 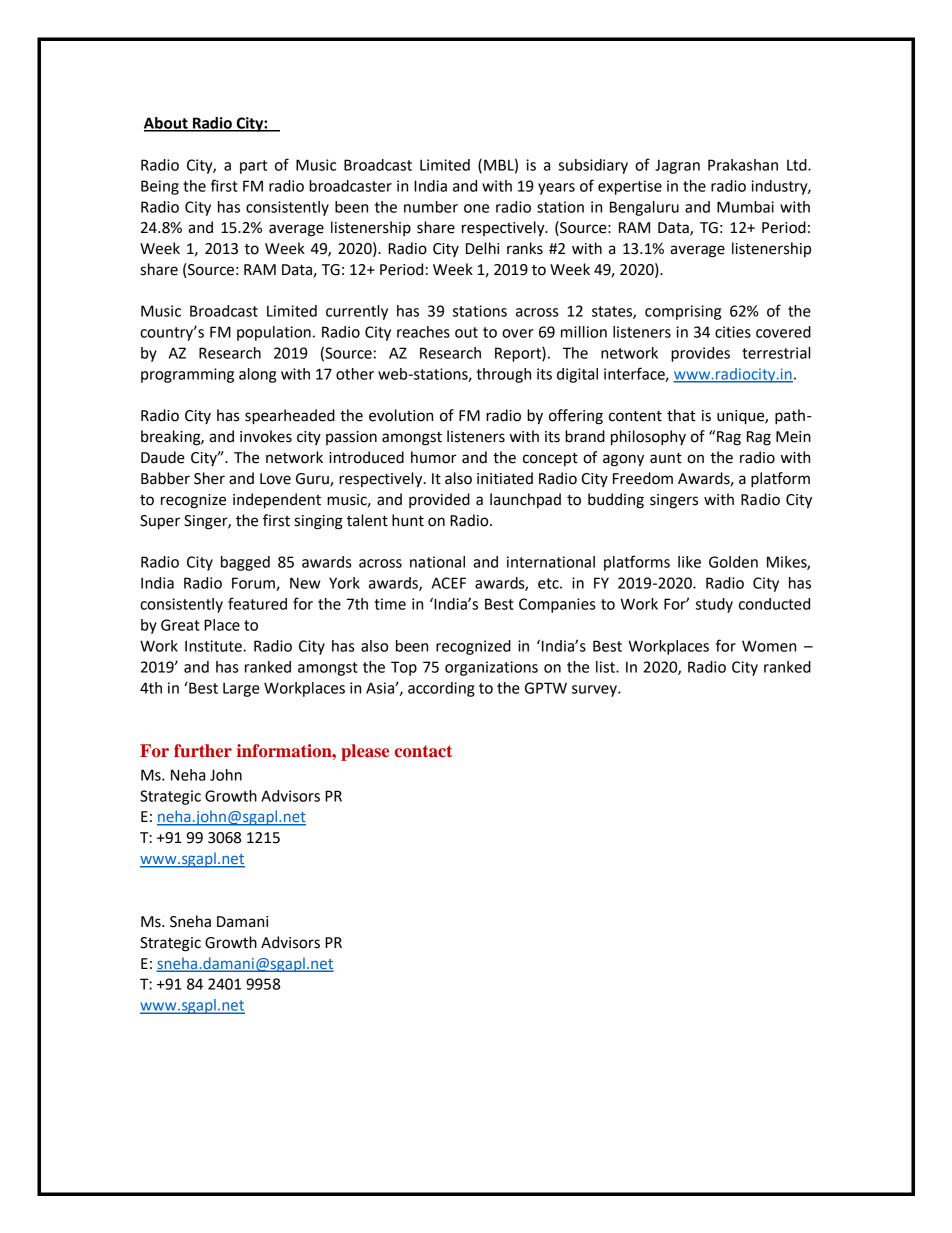 What do you see at coordinates (798, 165) in the document?
I see `Ltd` at bounding box center [798, 165].
